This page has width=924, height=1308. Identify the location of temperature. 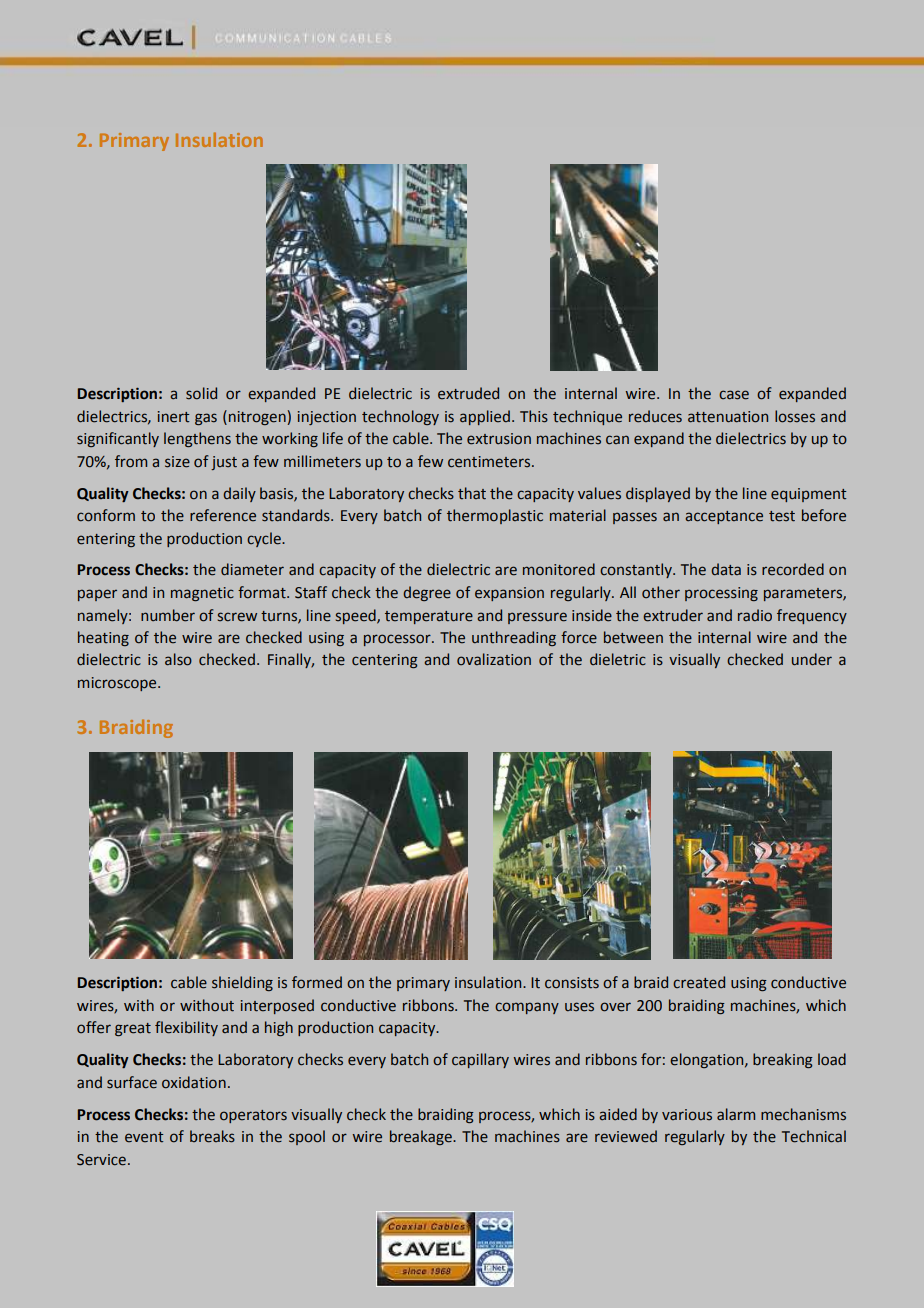
(429, 617).
